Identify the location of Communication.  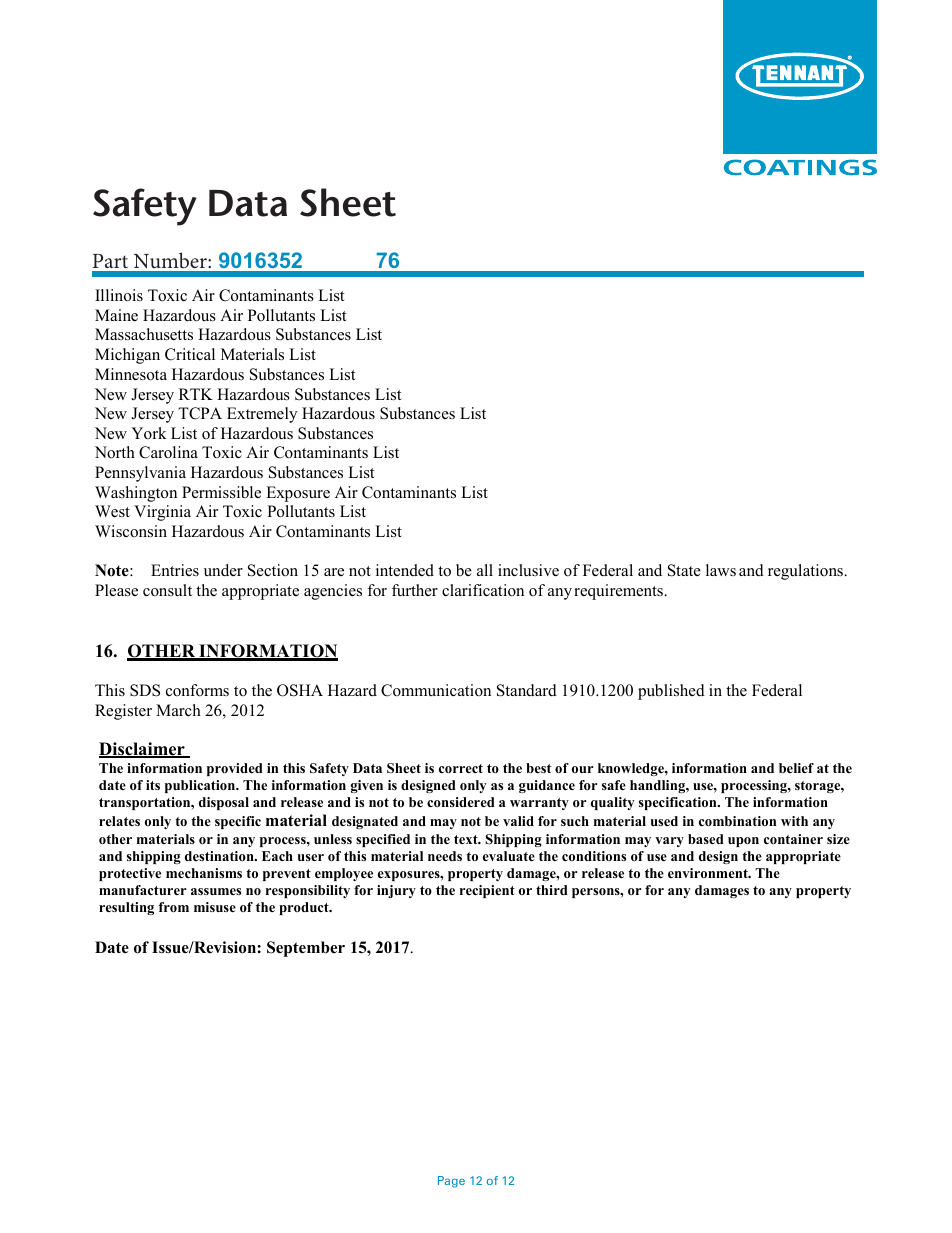
(436, 690).
